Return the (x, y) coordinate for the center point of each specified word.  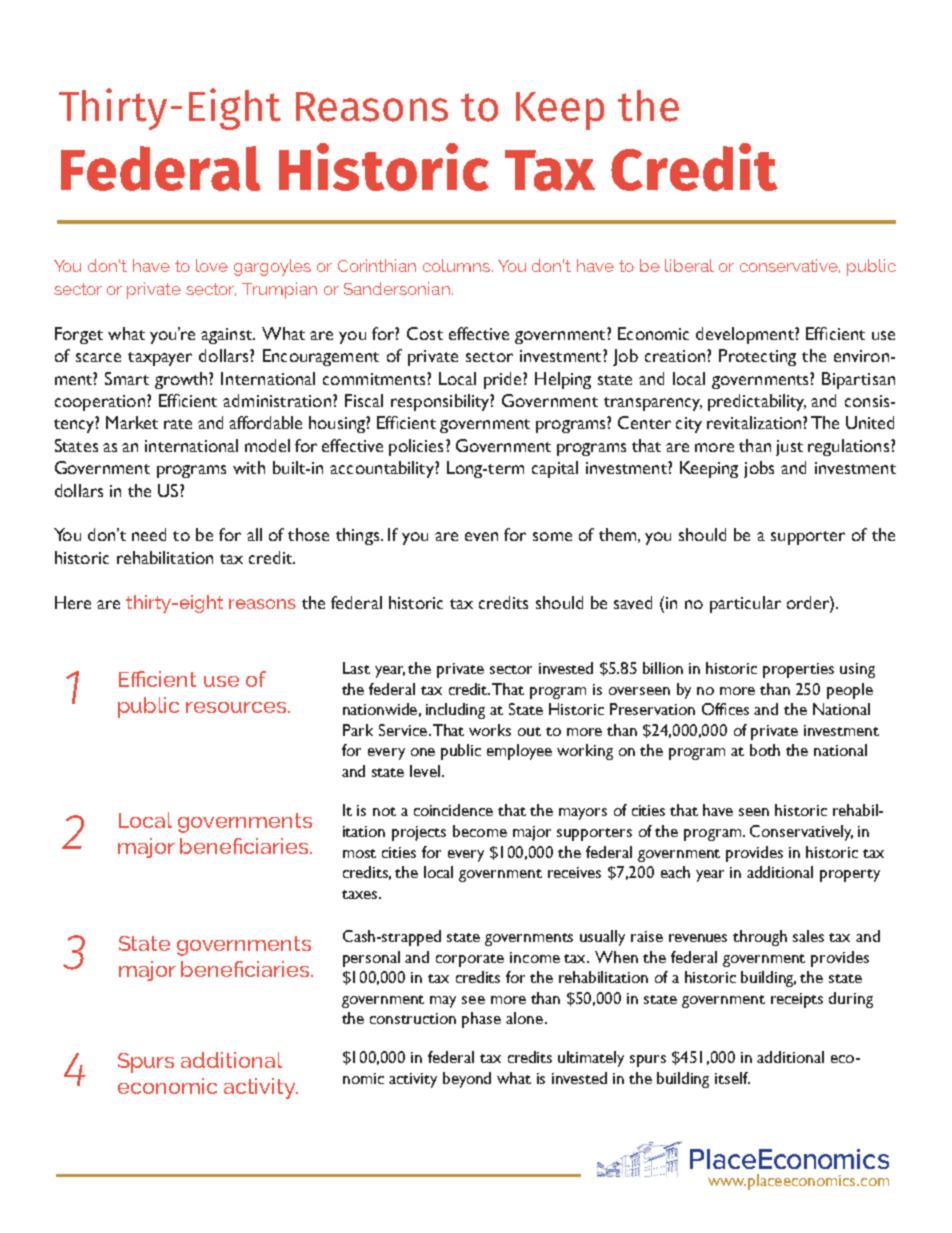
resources (237, 707)
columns (456, 265)
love (212, 265)
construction (413, 1018)
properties (798, 670)
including (455, 711)
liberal (689, 265)
